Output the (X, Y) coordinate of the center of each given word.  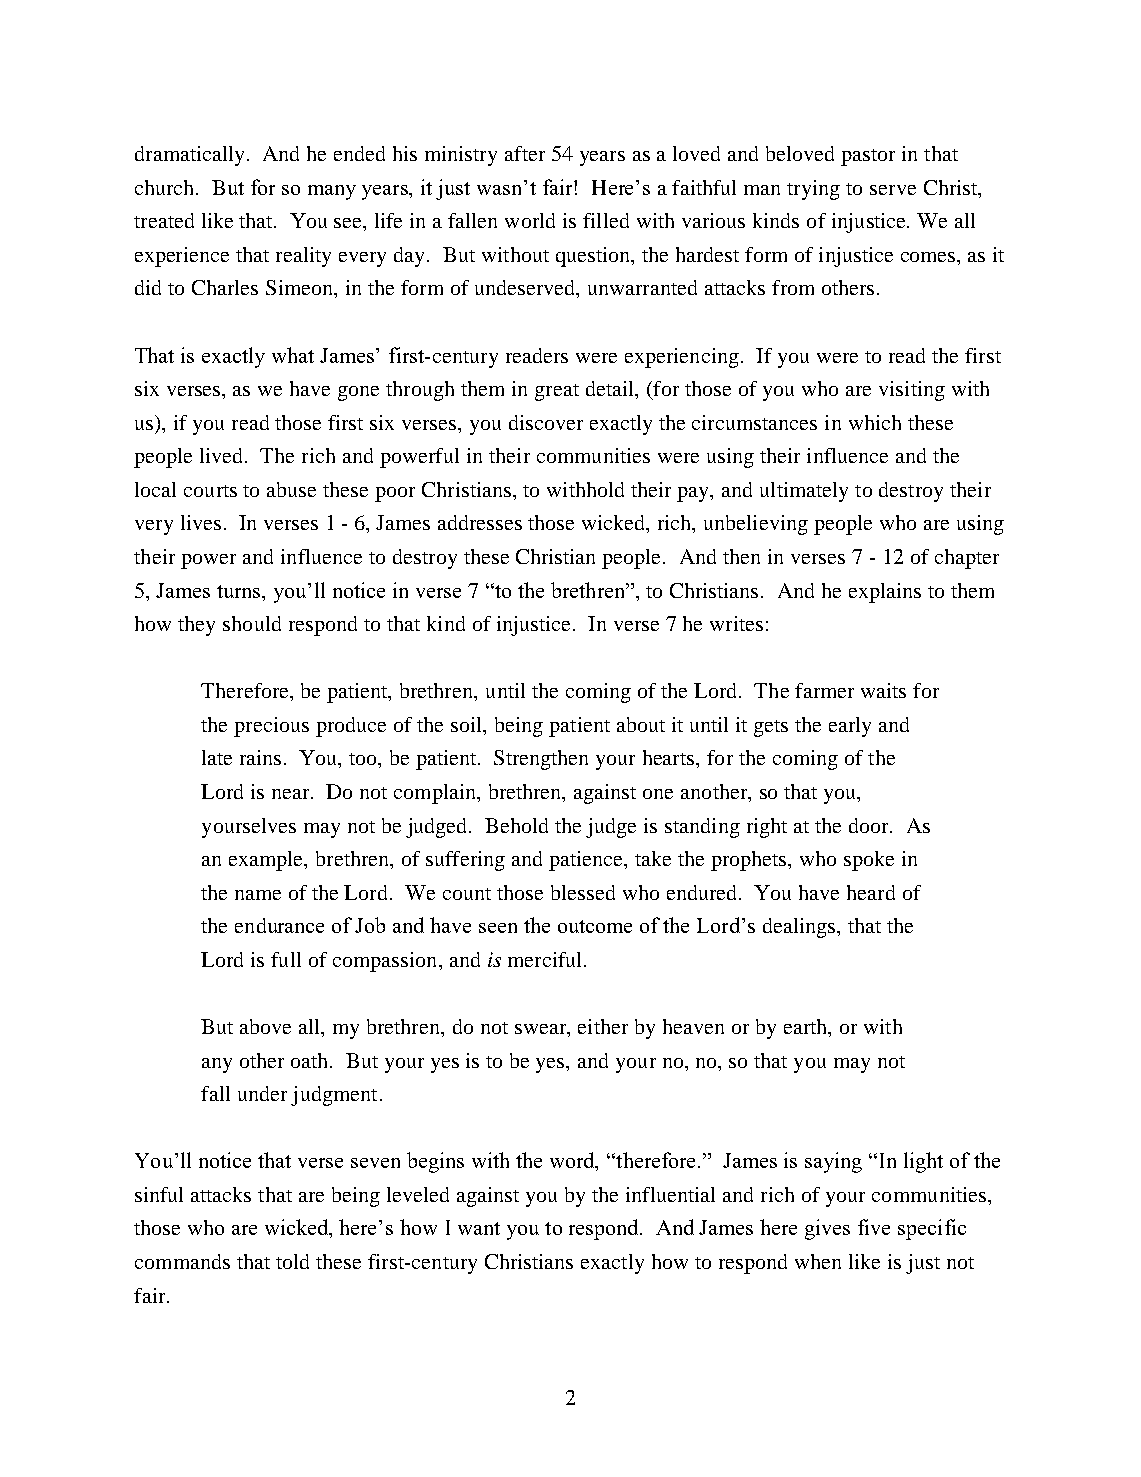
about (641, 724)
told (292, 1261)
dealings (800, 928)
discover (546, 422)
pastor (868, 157)
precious (271, 727)
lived (223, 455)
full (286, 959)
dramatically (191, 156)
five (874, 1227)
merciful (546, 959)
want (479, 1228)
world (530, 220)
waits (883, 690)
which (875, 422)
